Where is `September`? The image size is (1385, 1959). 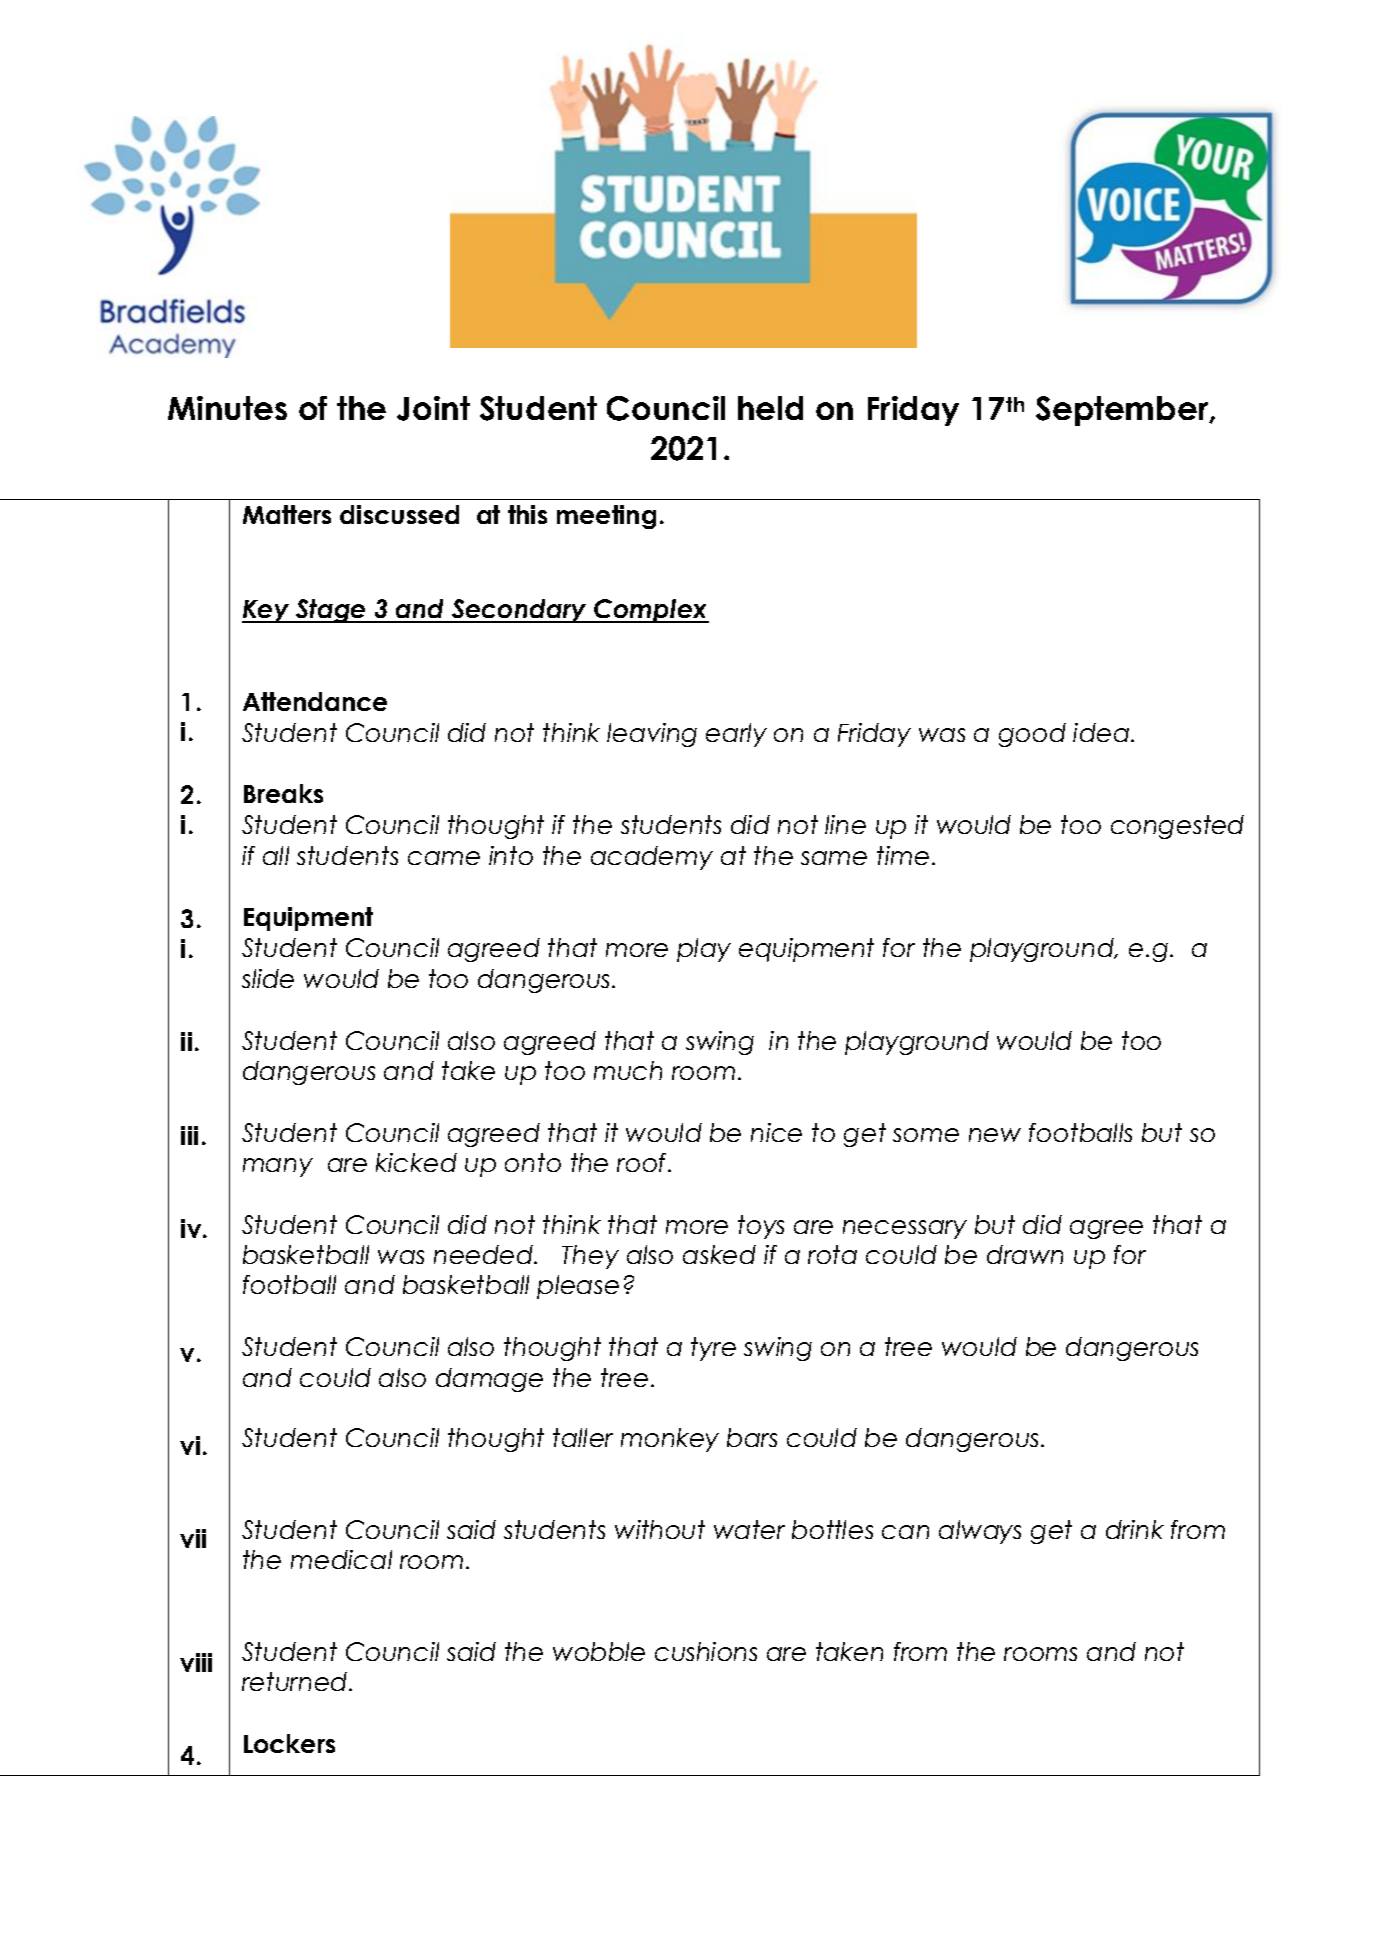 September is located at coordinates (1123, 411).
